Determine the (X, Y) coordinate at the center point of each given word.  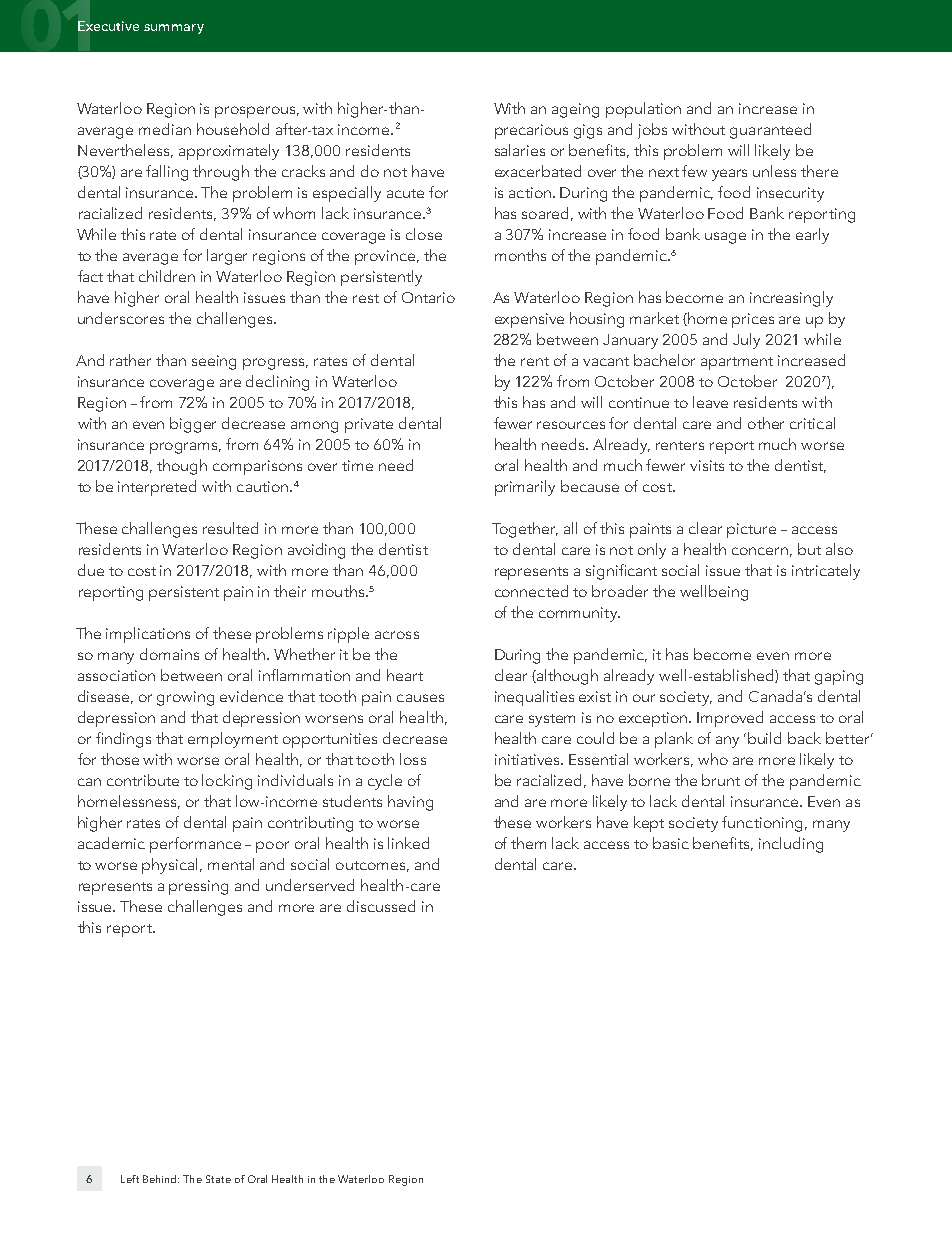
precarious (531, 131)
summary (174, 29)
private (369, 425)
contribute (143, 780)
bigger (193, 425)
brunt (721, 780)
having (410, 803)
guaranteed (770, 131)
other (766, 423)
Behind (161, 1179)
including (791, 845)
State (218, 1179)
